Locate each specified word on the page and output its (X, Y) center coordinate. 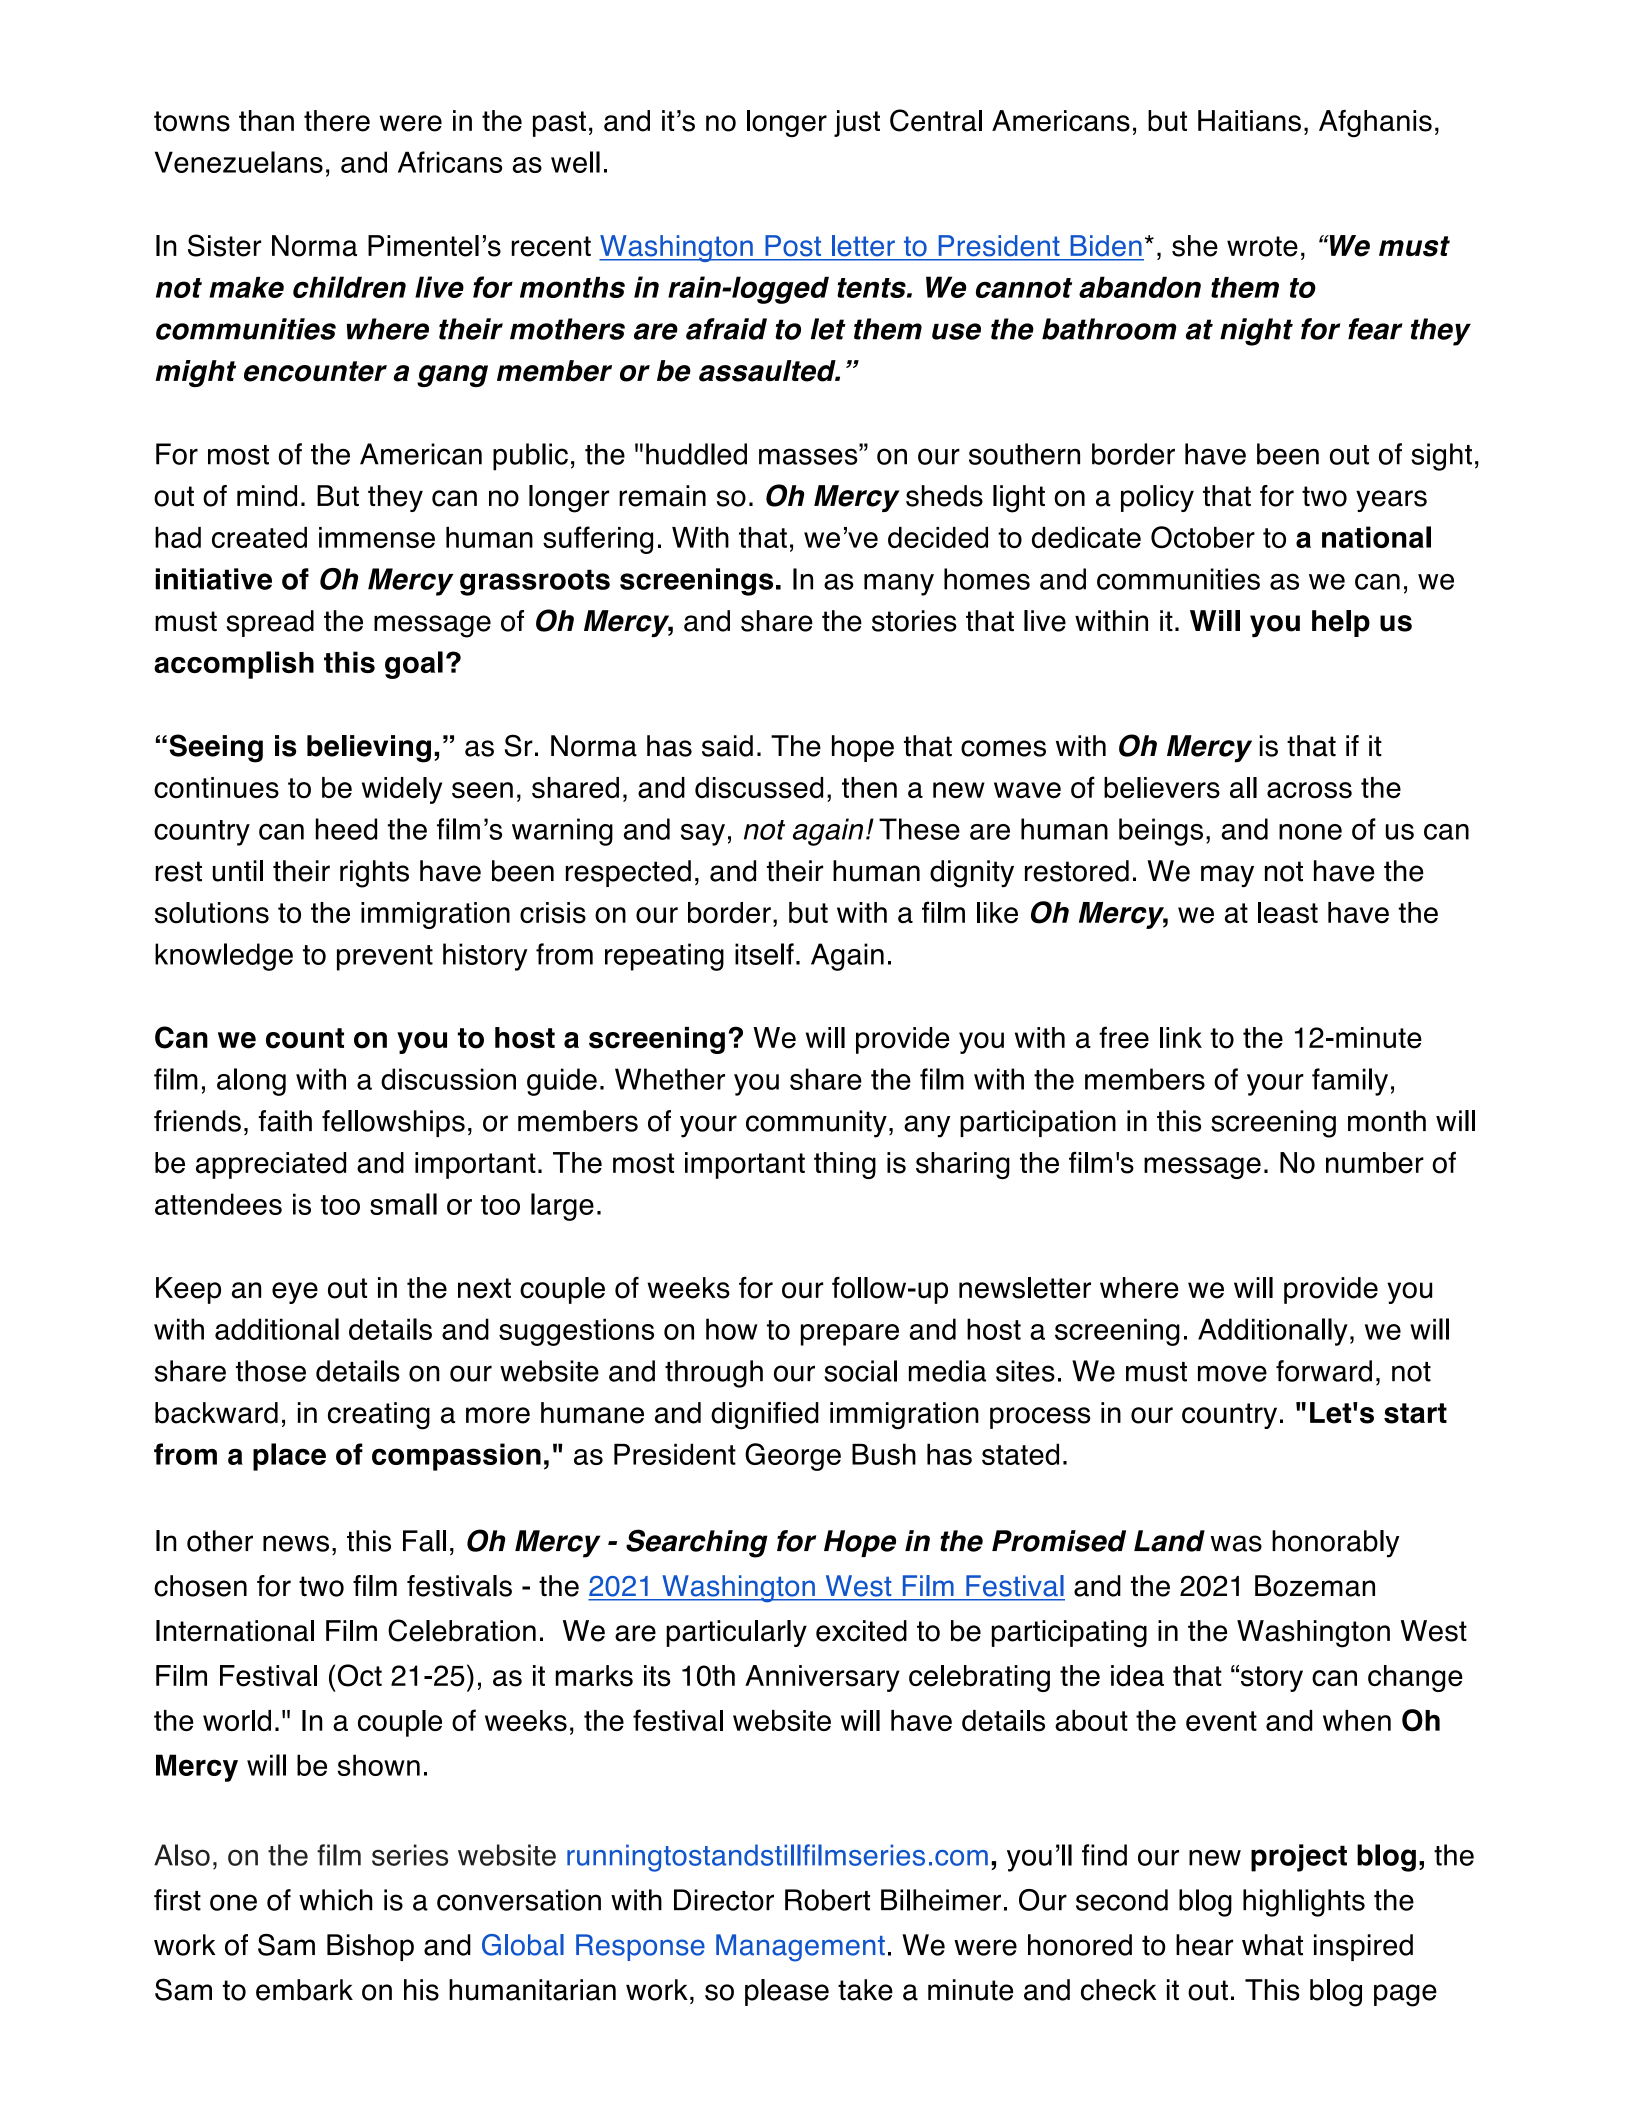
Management (800, 1948)
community (816, 1124)
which (336, 1900)
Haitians (1249, 121)
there (337, 121)
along (251, 1082)
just (857, 123)
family (1350, 1082)
